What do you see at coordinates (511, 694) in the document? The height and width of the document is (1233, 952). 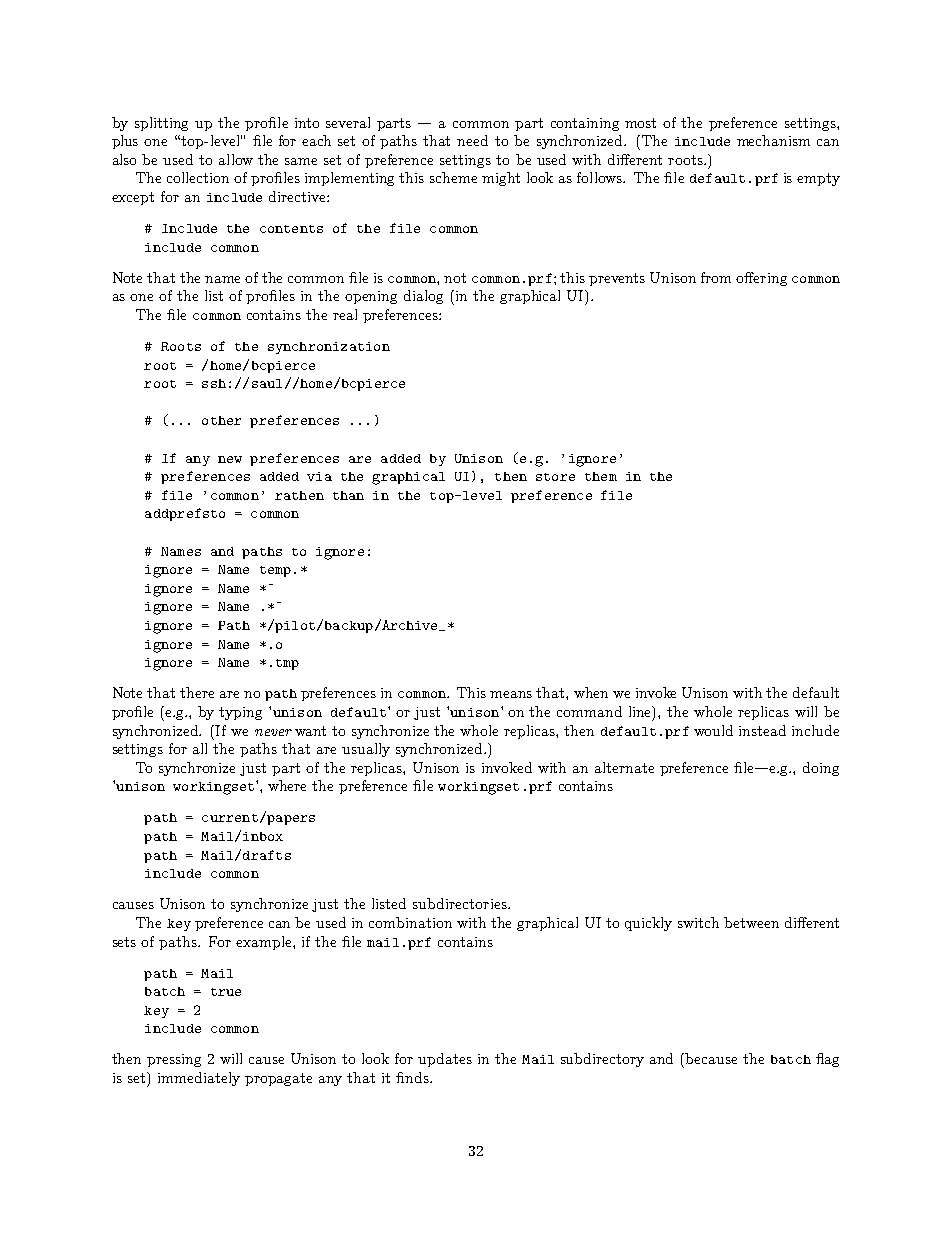 I see `means` at bounding box center [511, 694].
